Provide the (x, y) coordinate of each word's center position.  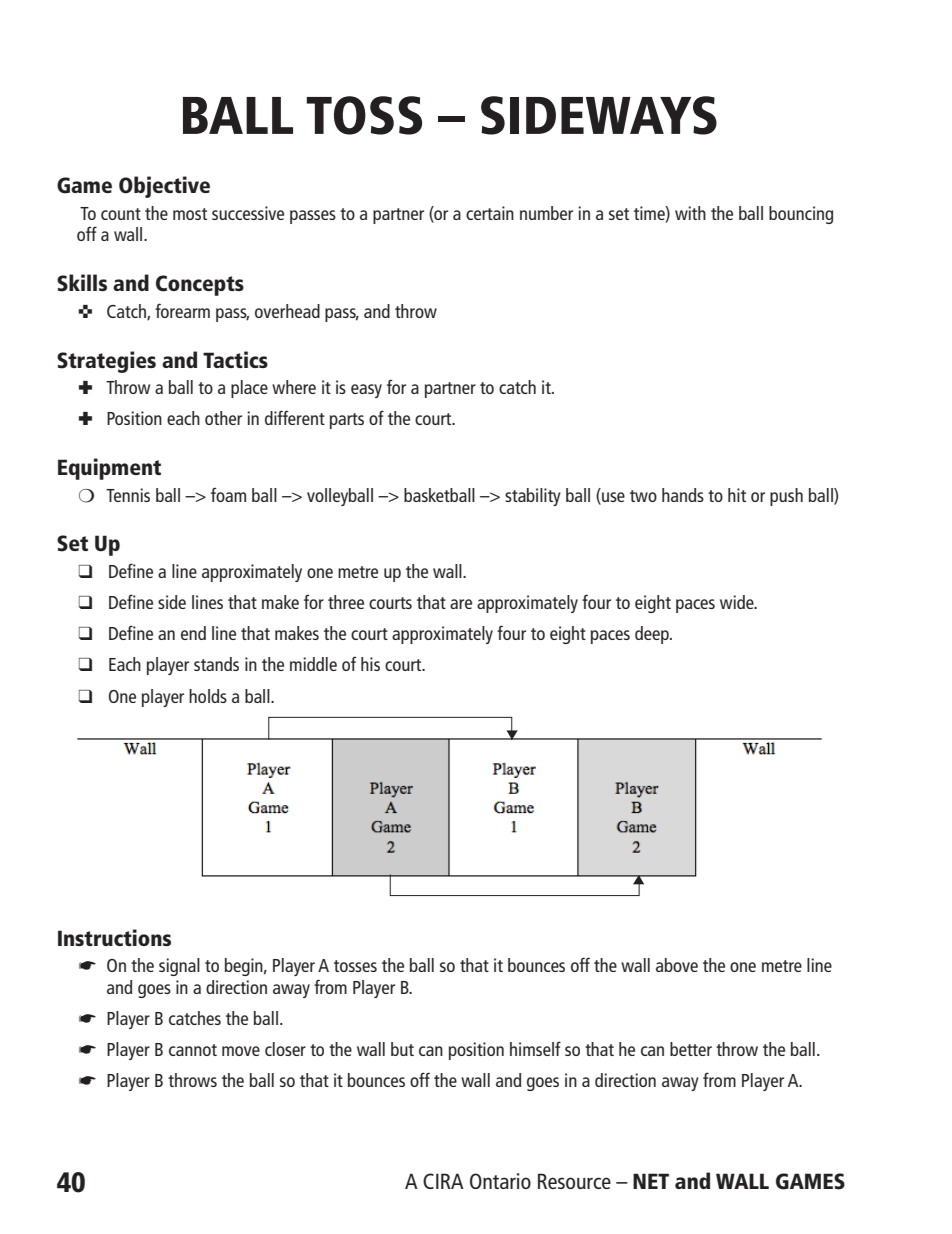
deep (653, 635)
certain (490, 213)
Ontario (500, 1181)
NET (651, 1181)
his (370, 664)
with (690, 213)
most (190, 214)
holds (208, 696)
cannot (193, 1050)
